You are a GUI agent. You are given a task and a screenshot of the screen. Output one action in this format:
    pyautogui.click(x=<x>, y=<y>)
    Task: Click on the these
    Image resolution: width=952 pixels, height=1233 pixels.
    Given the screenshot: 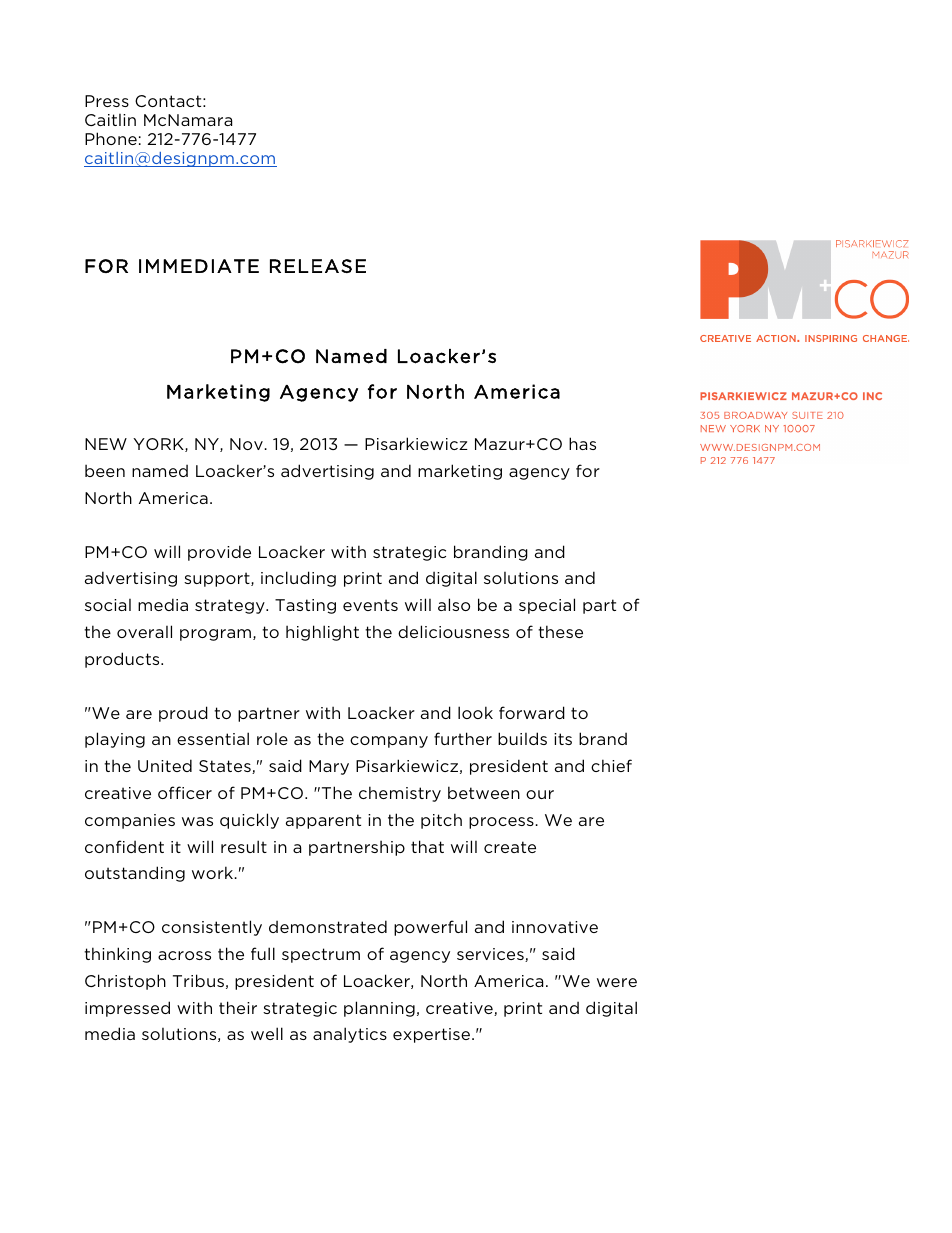 What is the action you would take?
    pyautogui.click(x=560, y=631)
